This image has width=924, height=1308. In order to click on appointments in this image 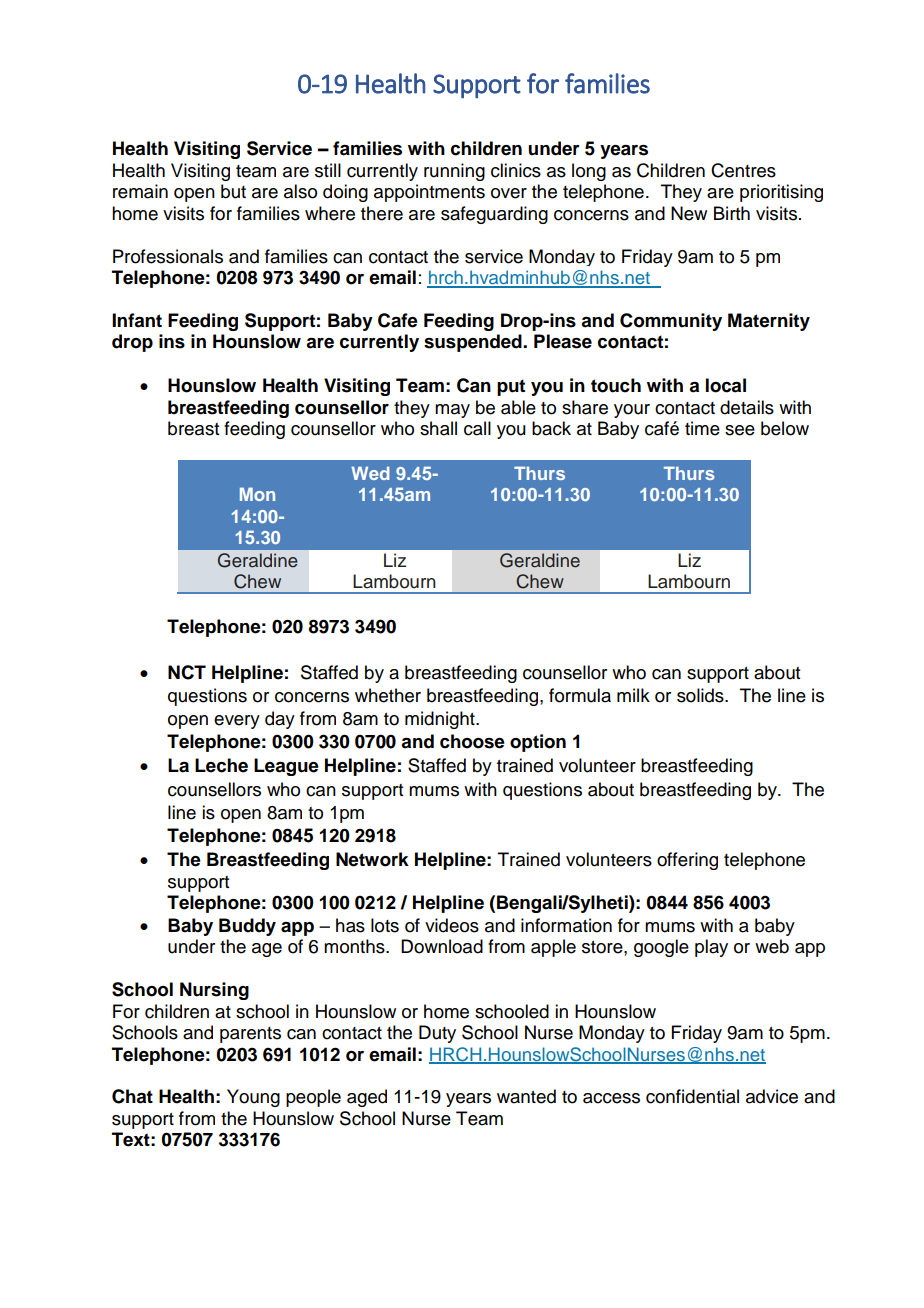, I will do `click(429, 193)`.
